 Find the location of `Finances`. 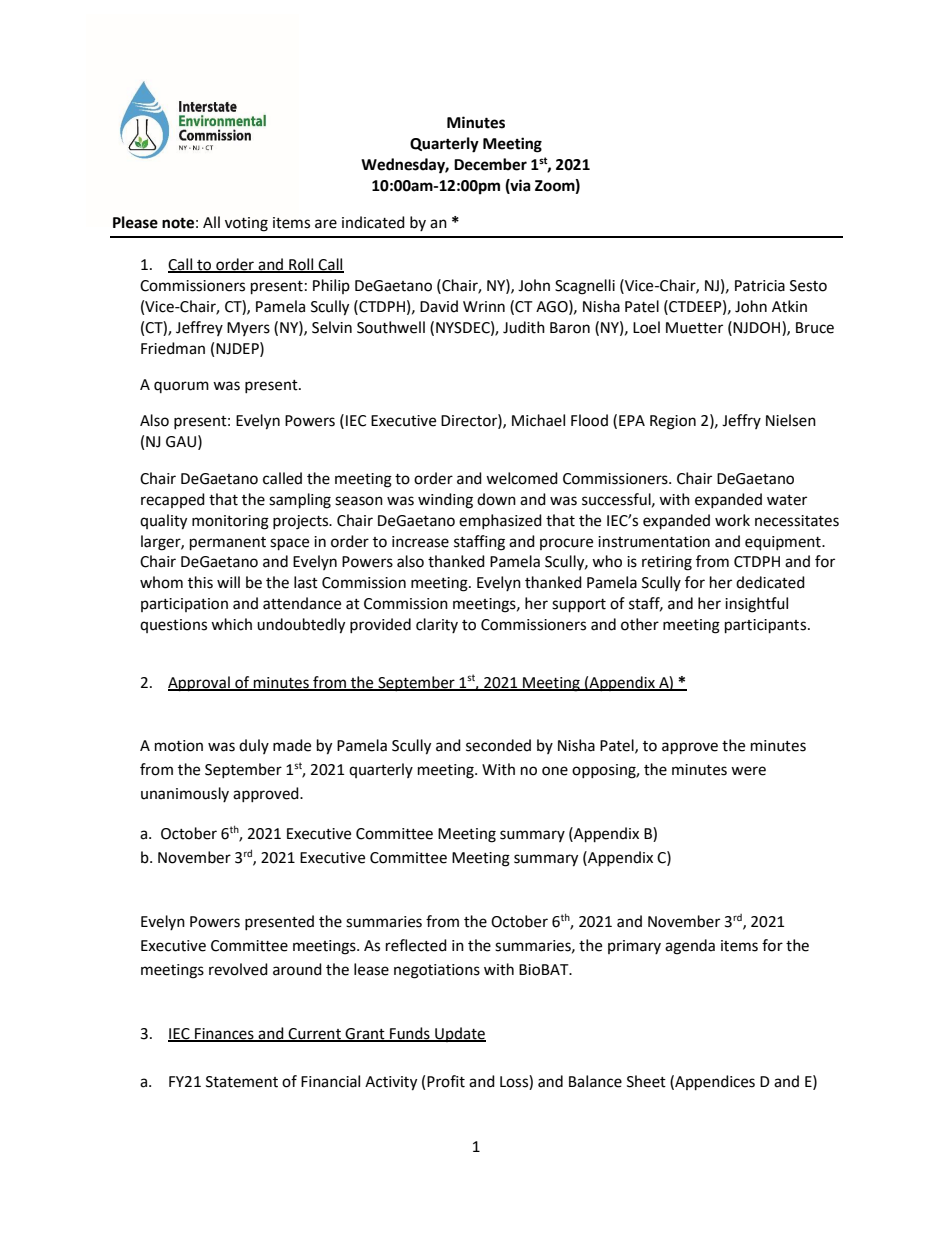

Finances is located at coordinates (224, 1034).
